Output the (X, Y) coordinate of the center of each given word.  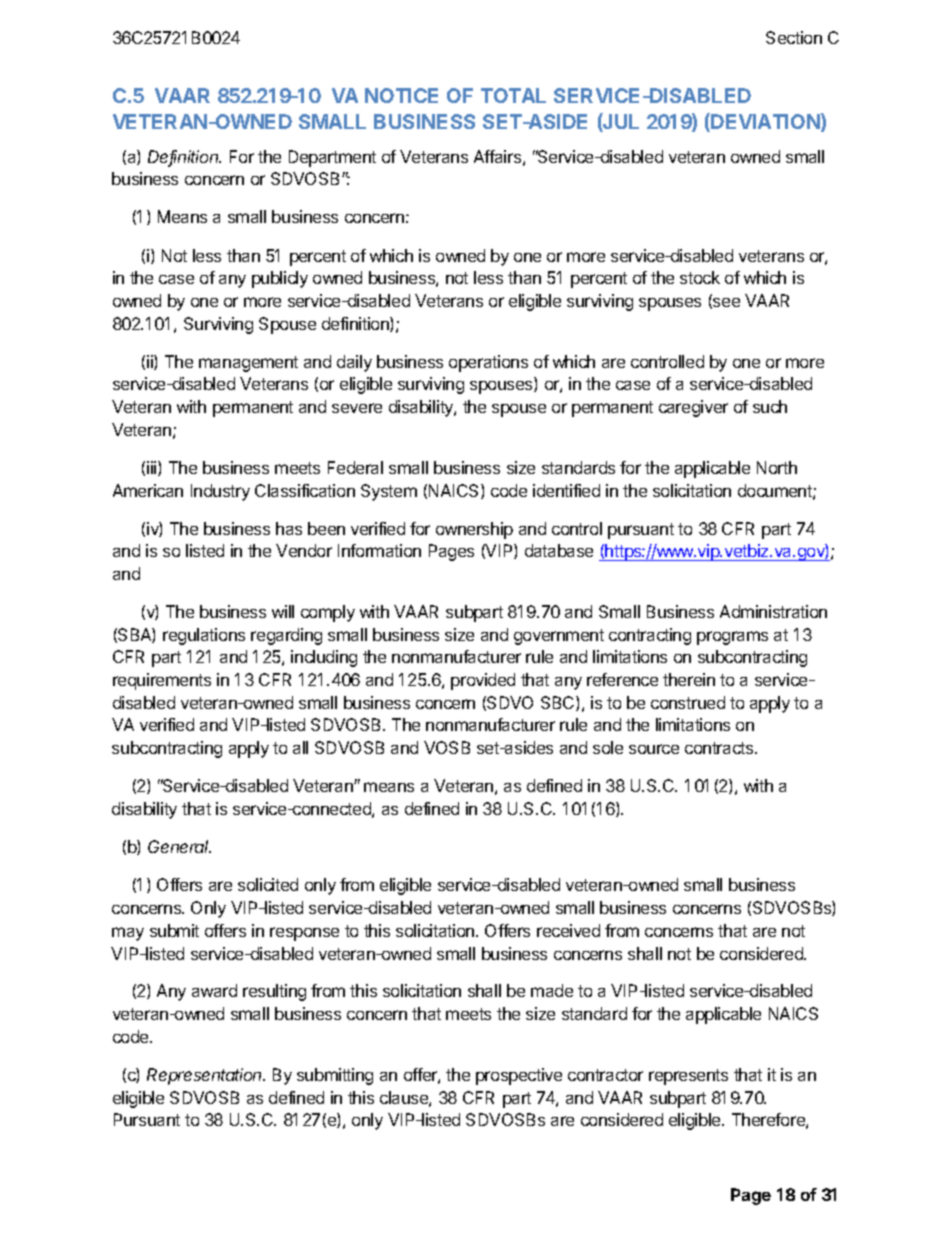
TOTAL (513, 95)
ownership (474, 530)
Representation (206, 1076)
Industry (220, 492)
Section (794, 37)
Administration (773, 611)
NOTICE (401, 95)
